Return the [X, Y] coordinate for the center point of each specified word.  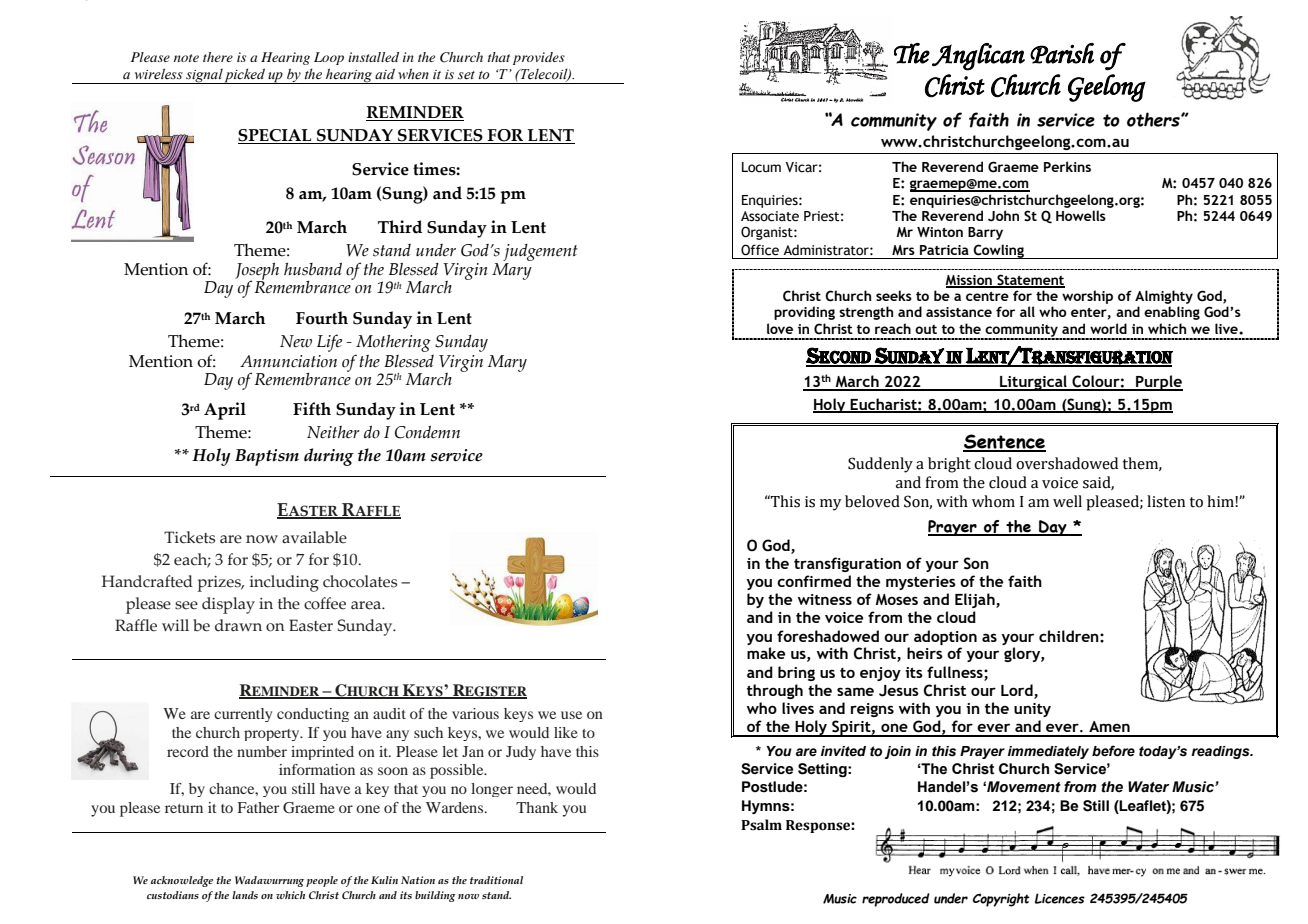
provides [539, 58]
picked [245, 76]
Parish [1062, 53]
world [1108, 328]
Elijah [976, 600]
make [766, 653]
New [296, 341]
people [322, 881]
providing [804, 313]
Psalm [761, 825]
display [228, 605]
